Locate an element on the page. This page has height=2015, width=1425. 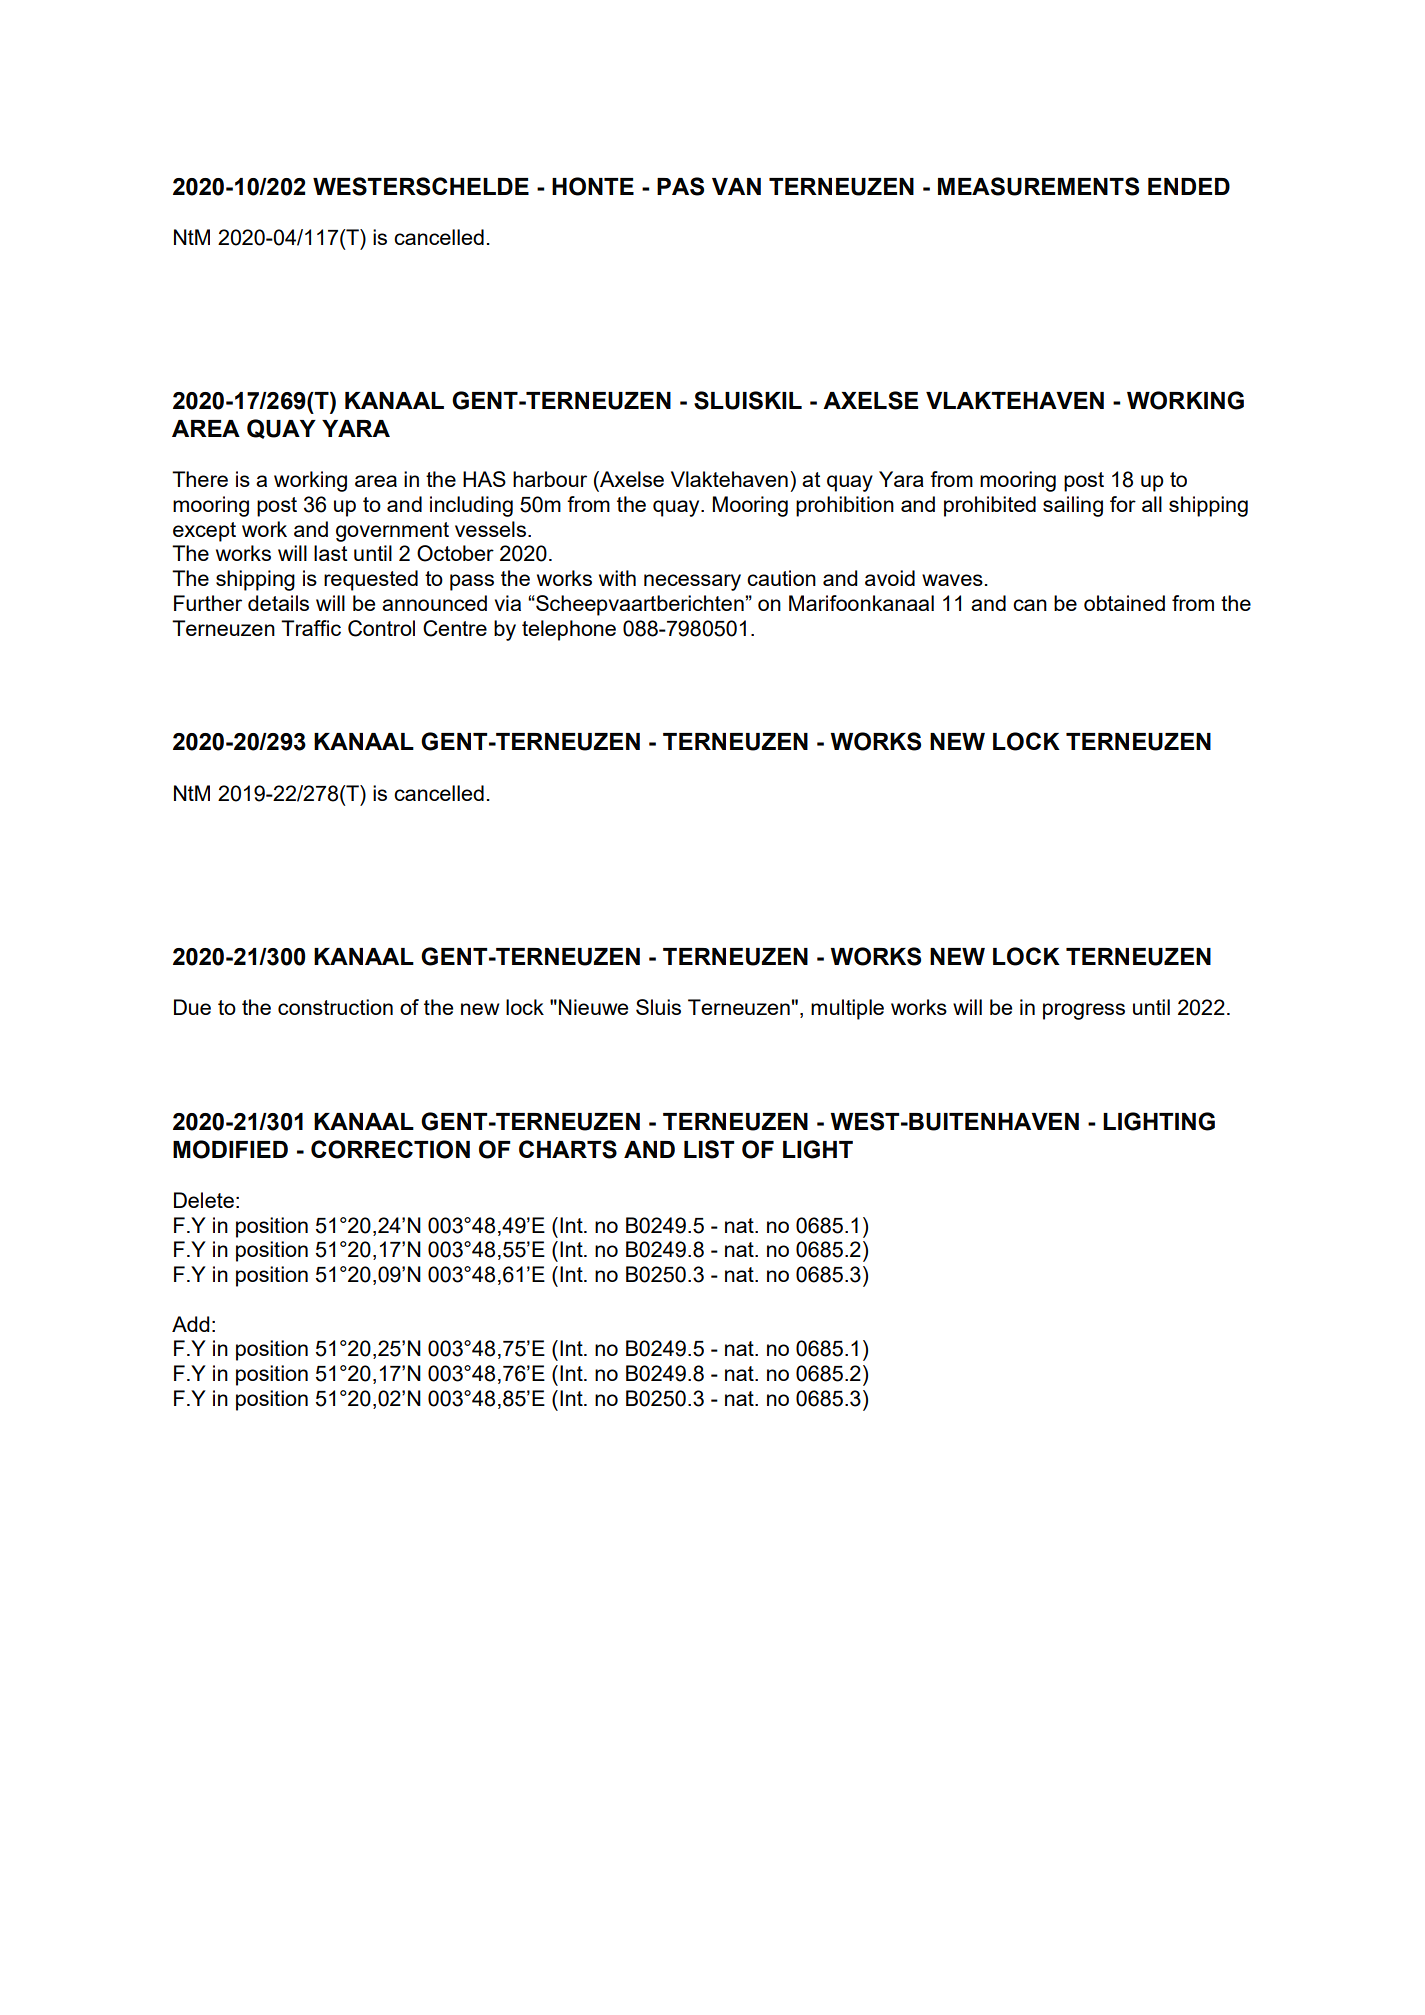
sailing is located at coordinates (1073, 506).
